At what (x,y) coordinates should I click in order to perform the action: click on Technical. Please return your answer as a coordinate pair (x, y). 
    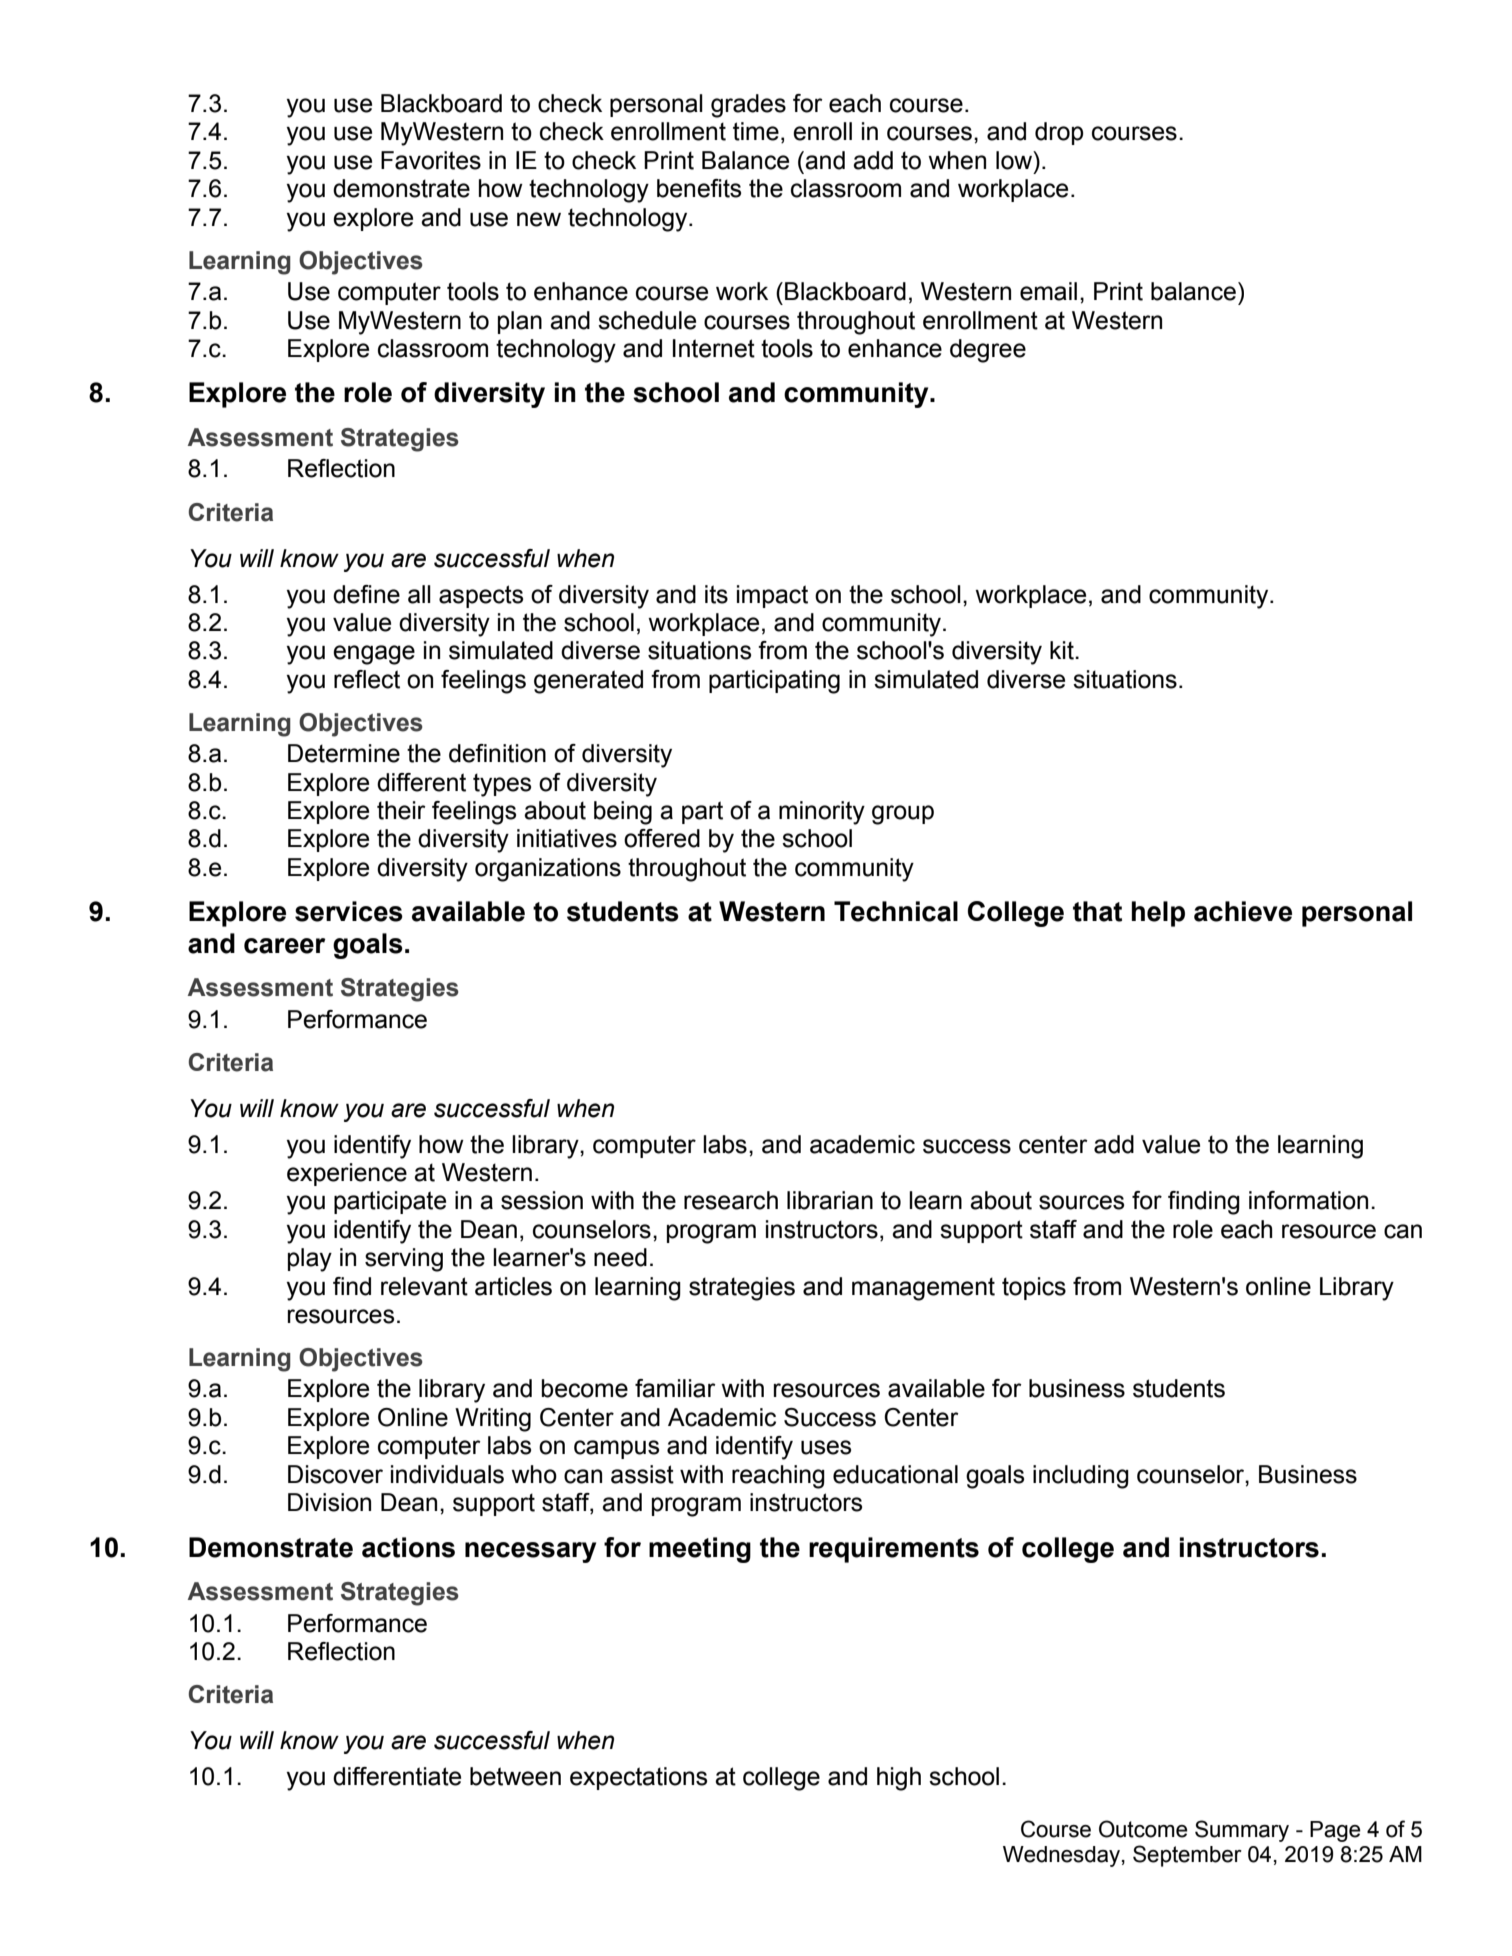
    Looking at the image, I should click on (896, 911).
